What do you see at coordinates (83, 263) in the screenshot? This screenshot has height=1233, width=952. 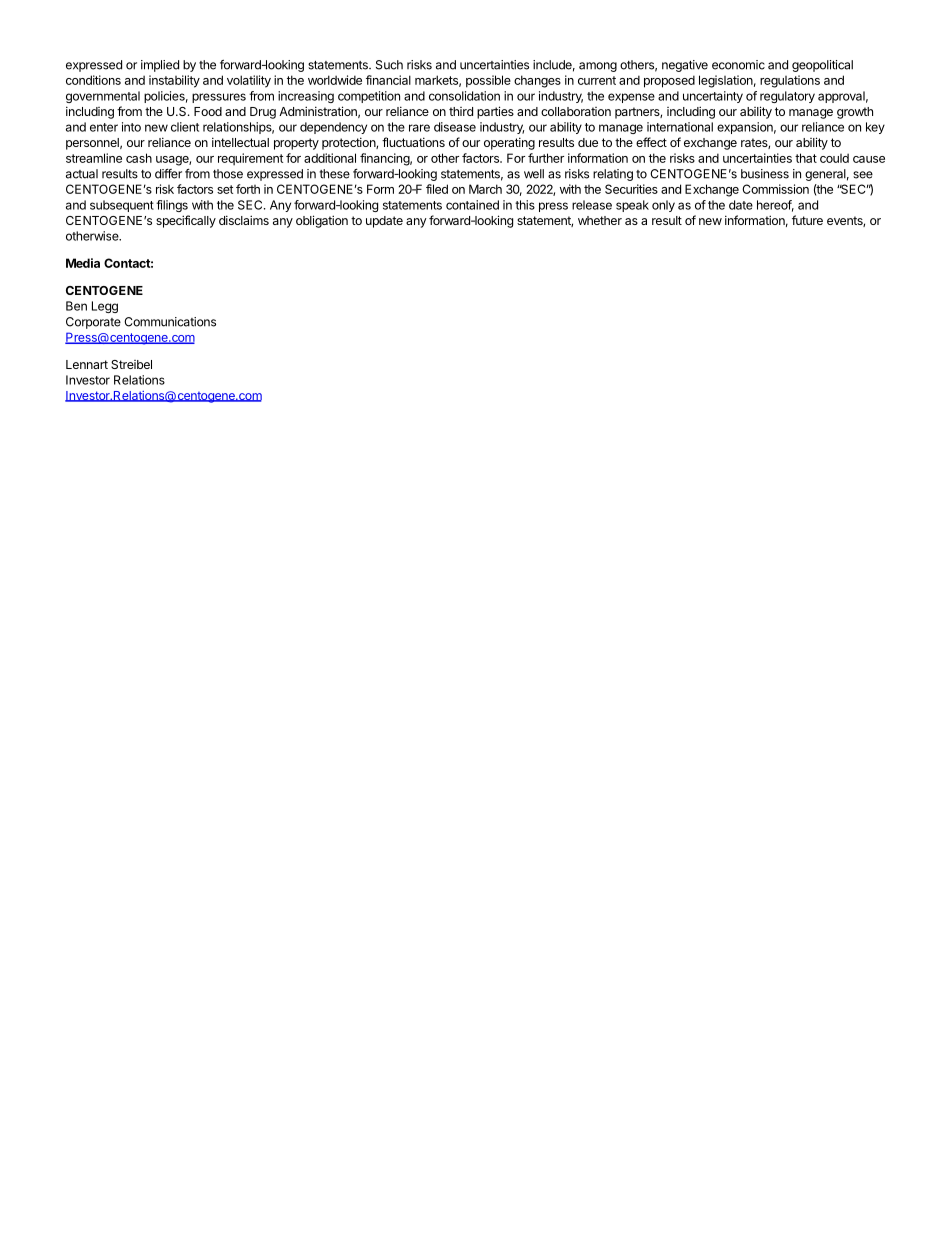 I see `Media` at bounding box center [83, 263].
